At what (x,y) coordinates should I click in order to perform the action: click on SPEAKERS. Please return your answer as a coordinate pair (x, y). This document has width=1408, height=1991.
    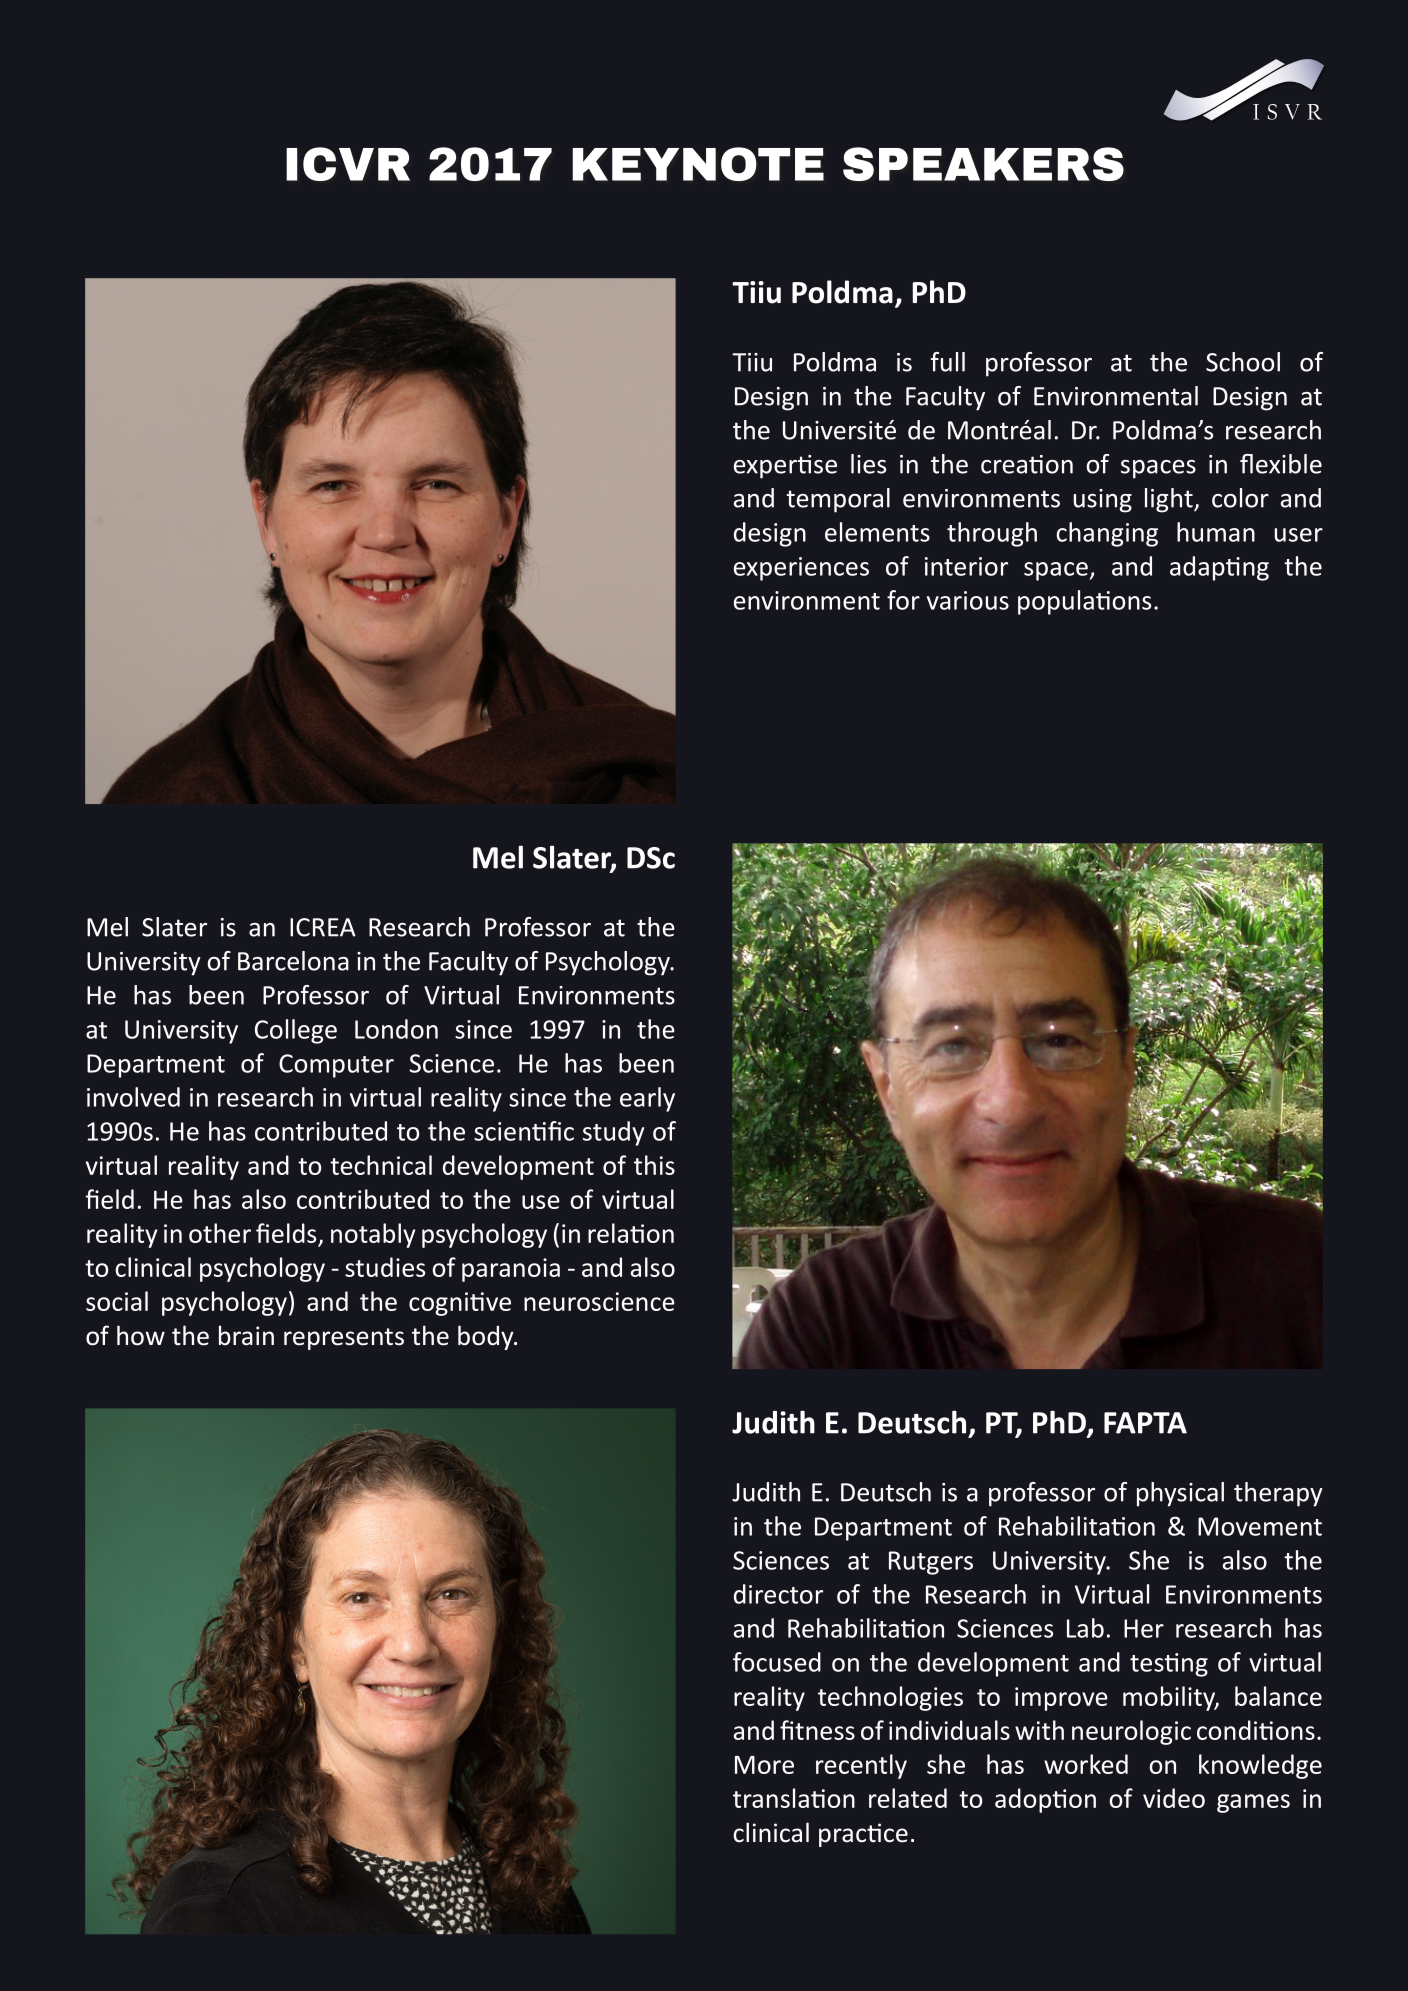
    Looking at the image, I should click on (983, 164).
